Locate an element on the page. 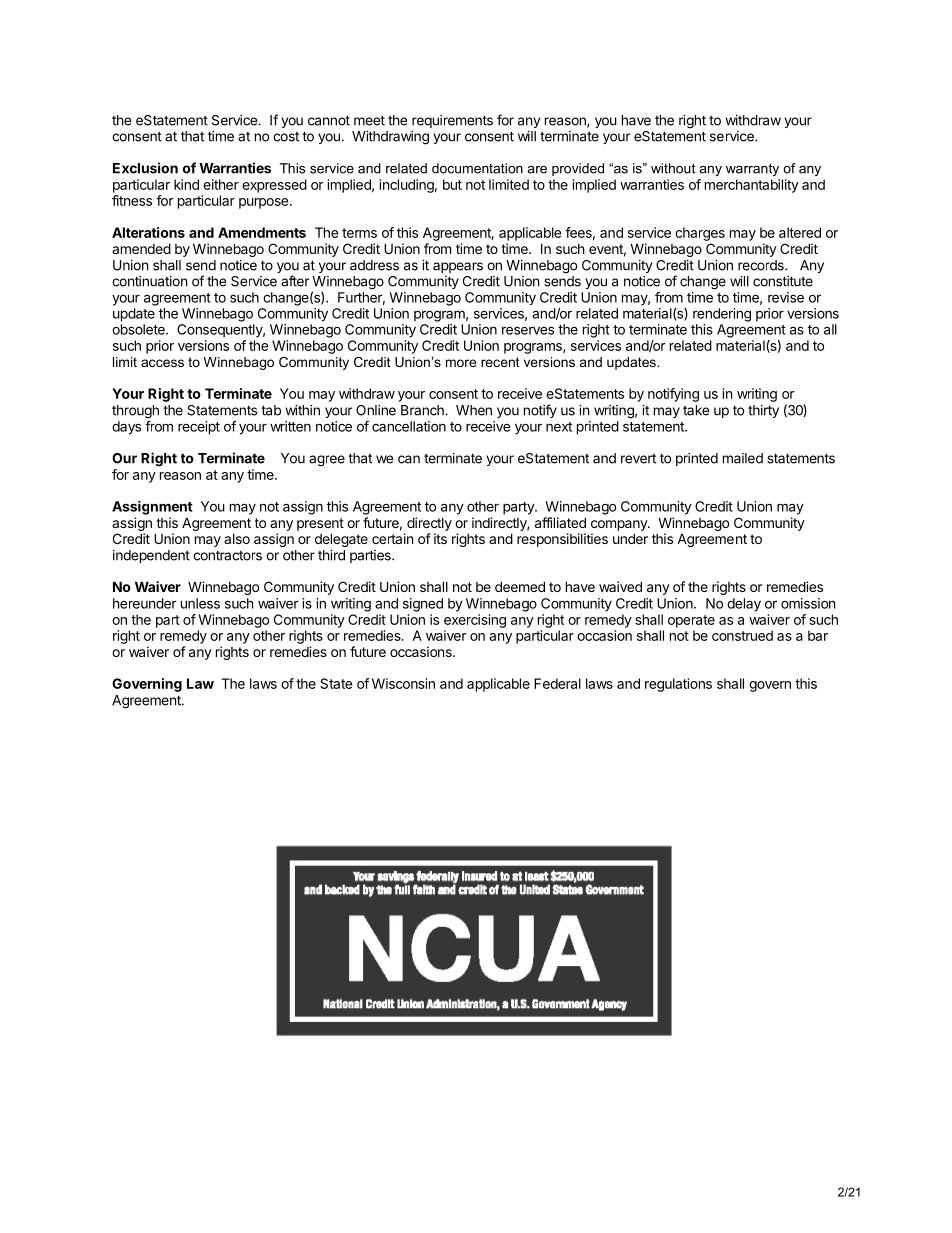  company is located at coordinates (620, 525).
